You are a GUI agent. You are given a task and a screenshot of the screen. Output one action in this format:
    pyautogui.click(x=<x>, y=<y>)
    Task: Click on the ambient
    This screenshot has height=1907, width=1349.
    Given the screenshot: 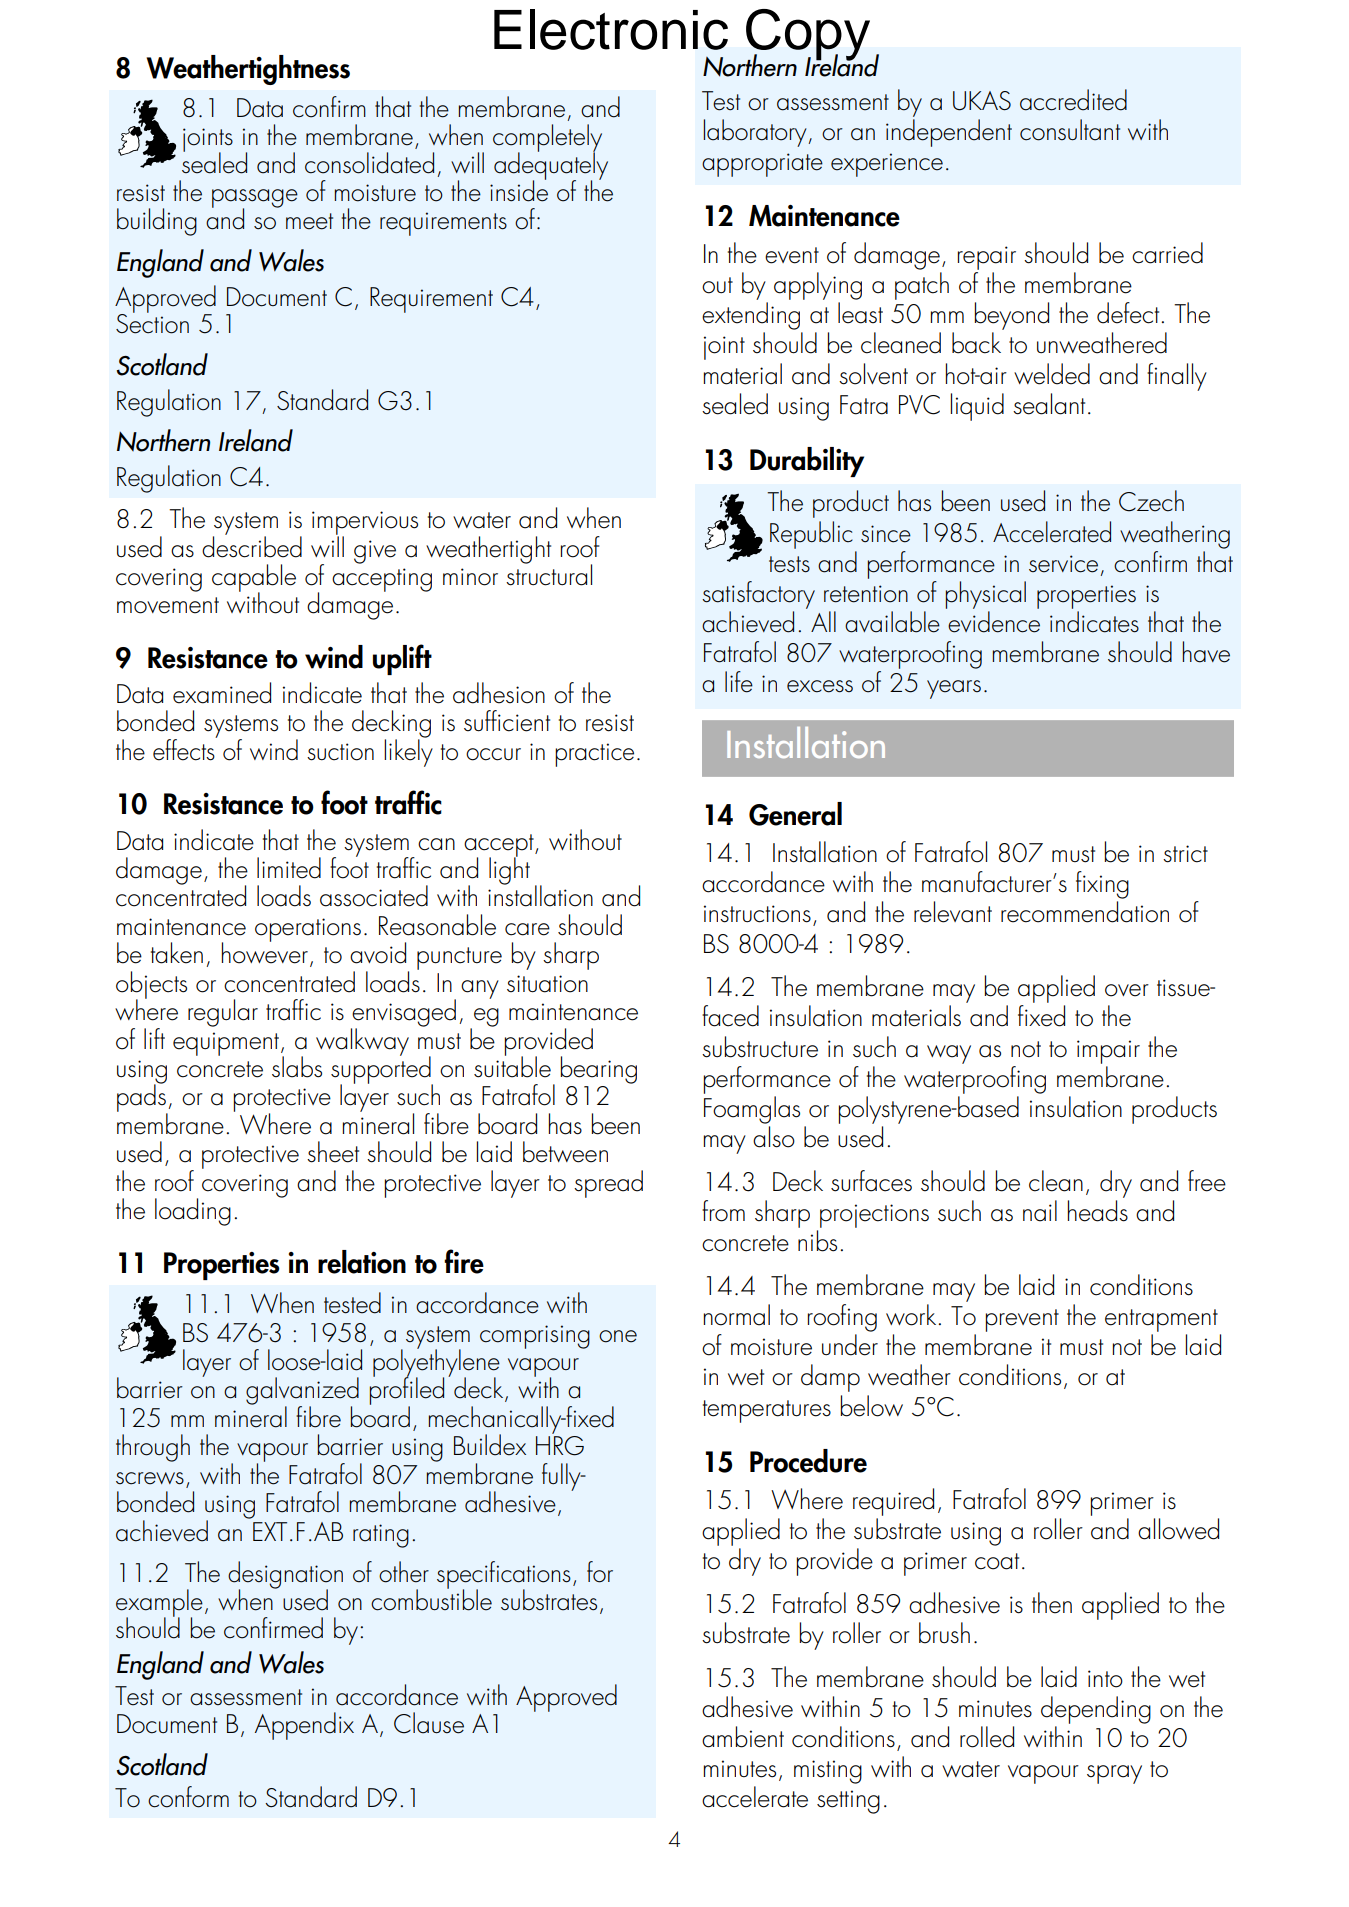 What is the action you would take?
    pyautogui.click(x=743, y=1737)
